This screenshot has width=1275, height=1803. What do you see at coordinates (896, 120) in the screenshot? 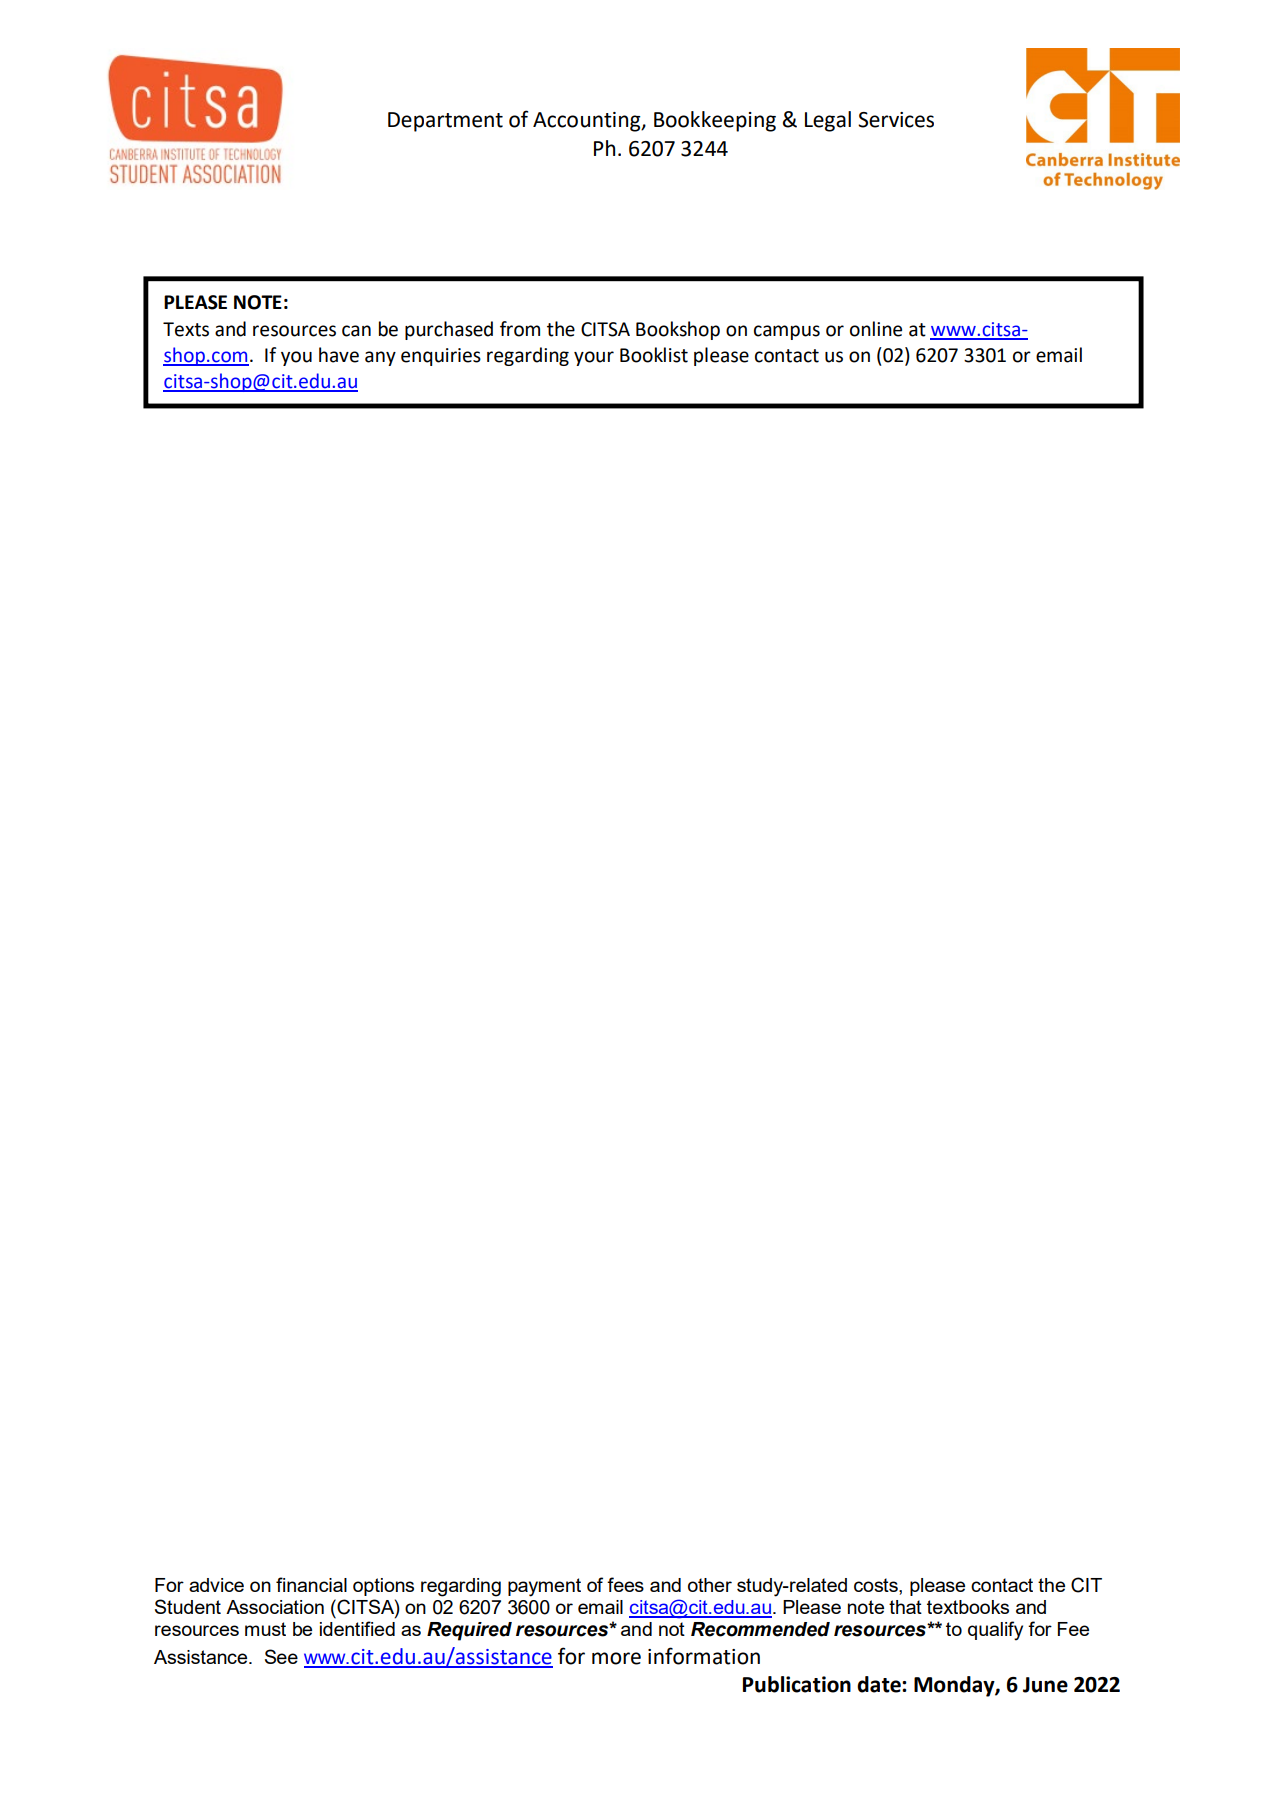
I see `Services` at bounding box center [896, 120].
